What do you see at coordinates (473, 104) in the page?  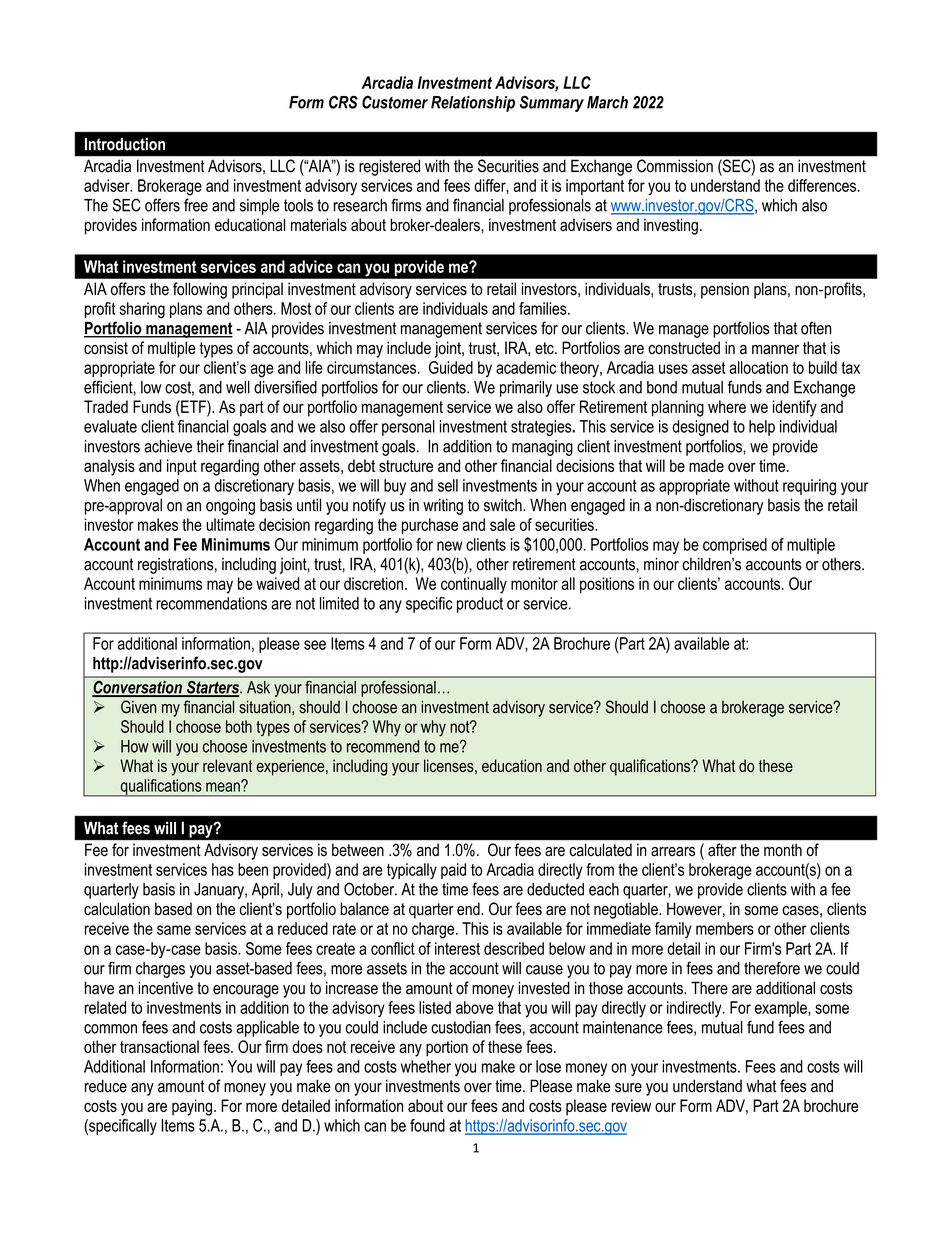 I see `Relationship` at bounding box center [473, 104].
